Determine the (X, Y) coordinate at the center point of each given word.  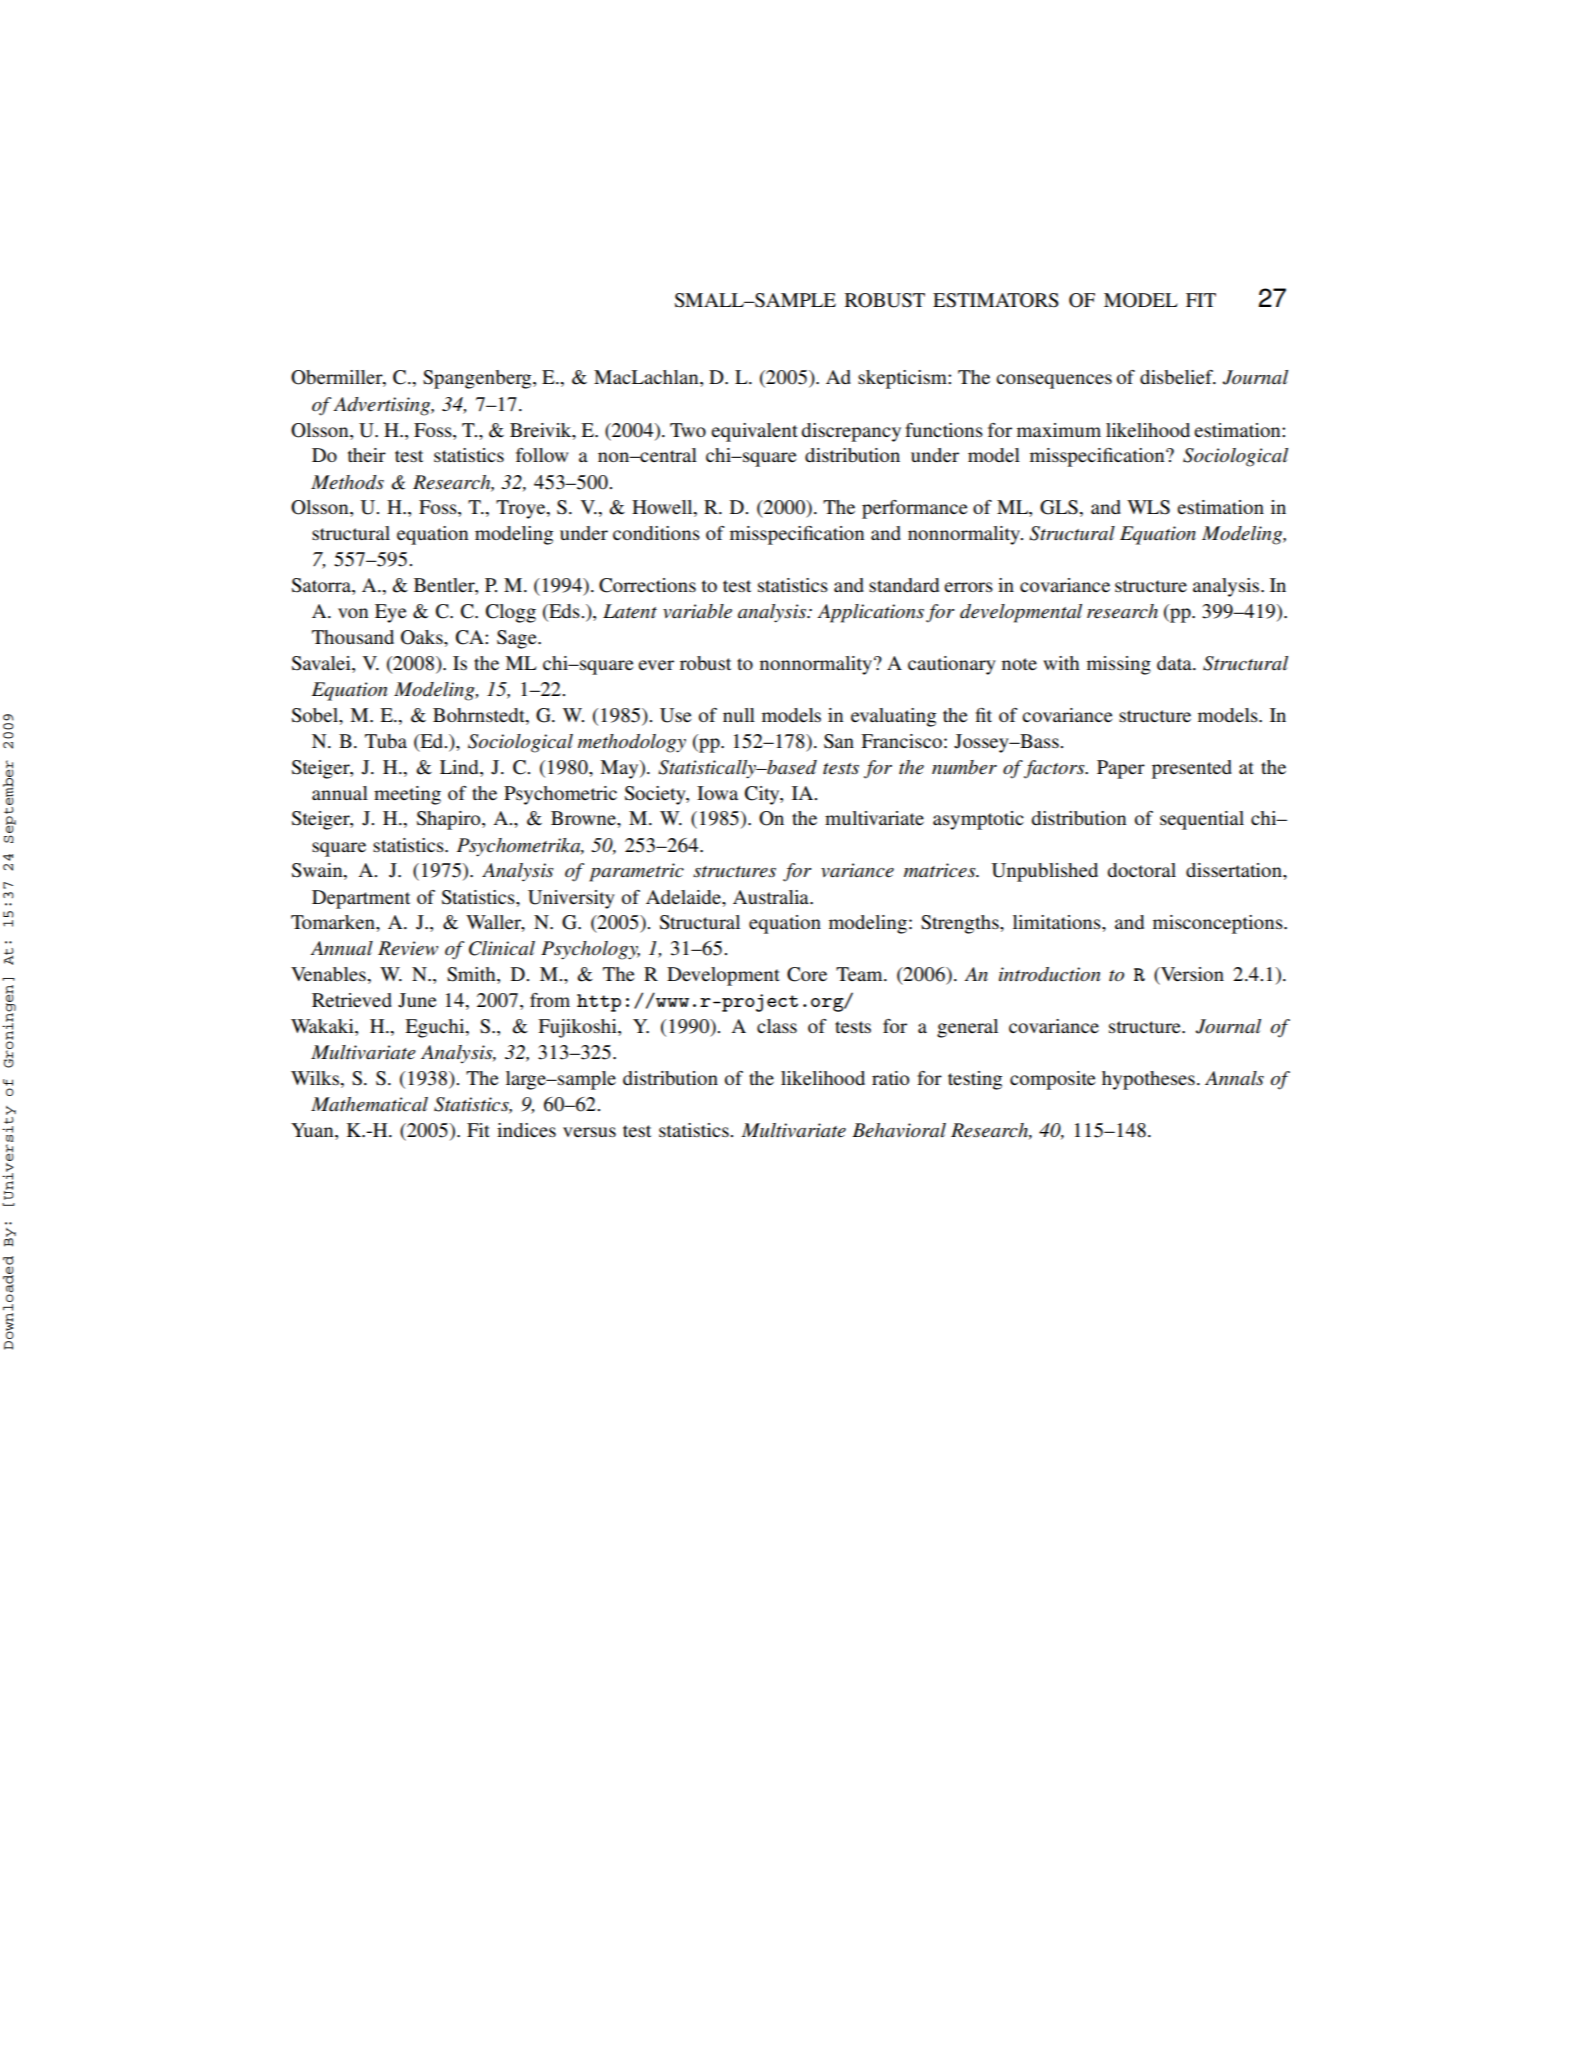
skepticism (903, 379)
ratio (890, 1078)
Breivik (542, 431)
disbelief (1177, 377)
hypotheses (1148, 1080)
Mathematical (369, 1104)
